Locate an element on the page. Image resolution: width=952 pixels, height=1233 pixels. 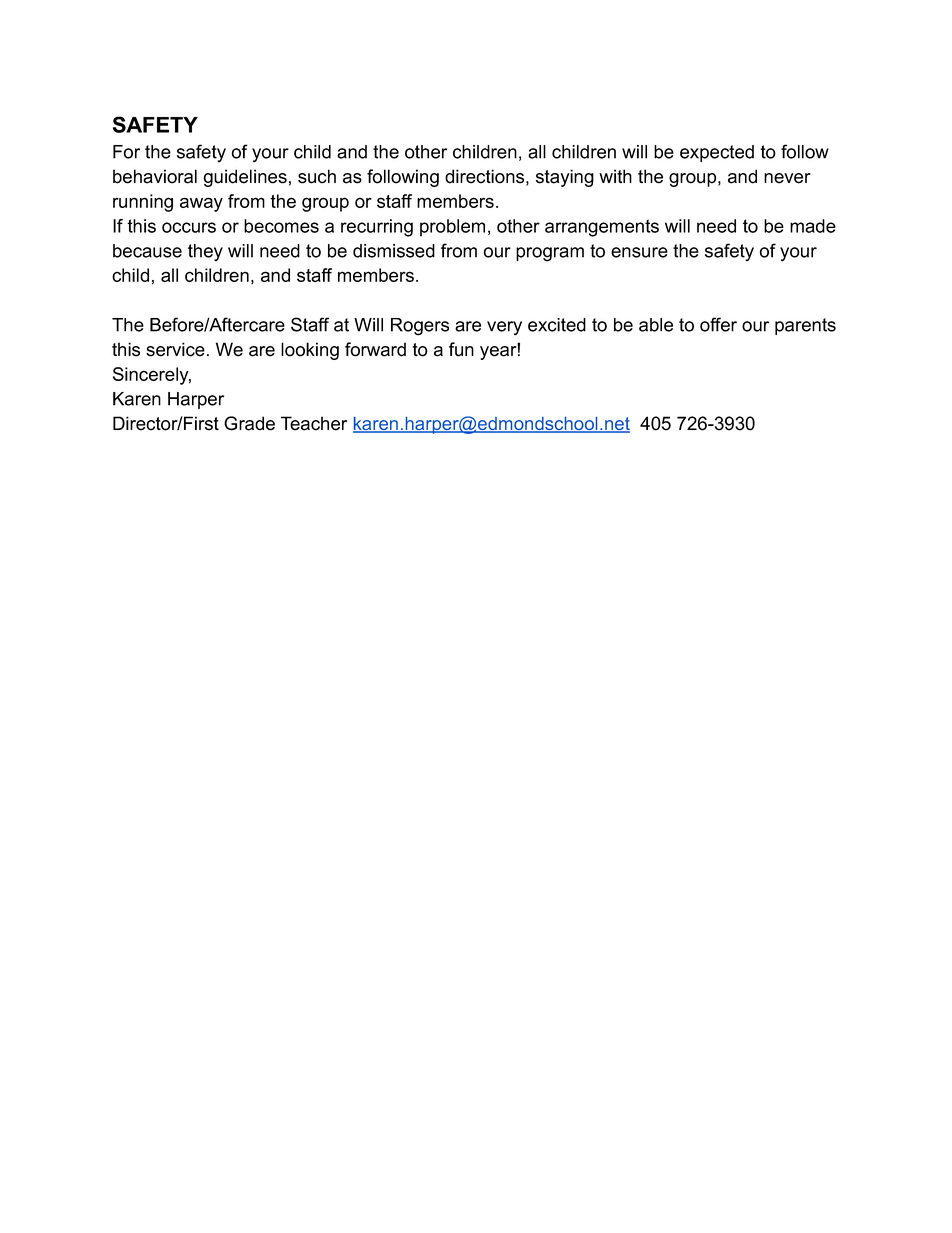
program is located at coordinates (550, 254).
